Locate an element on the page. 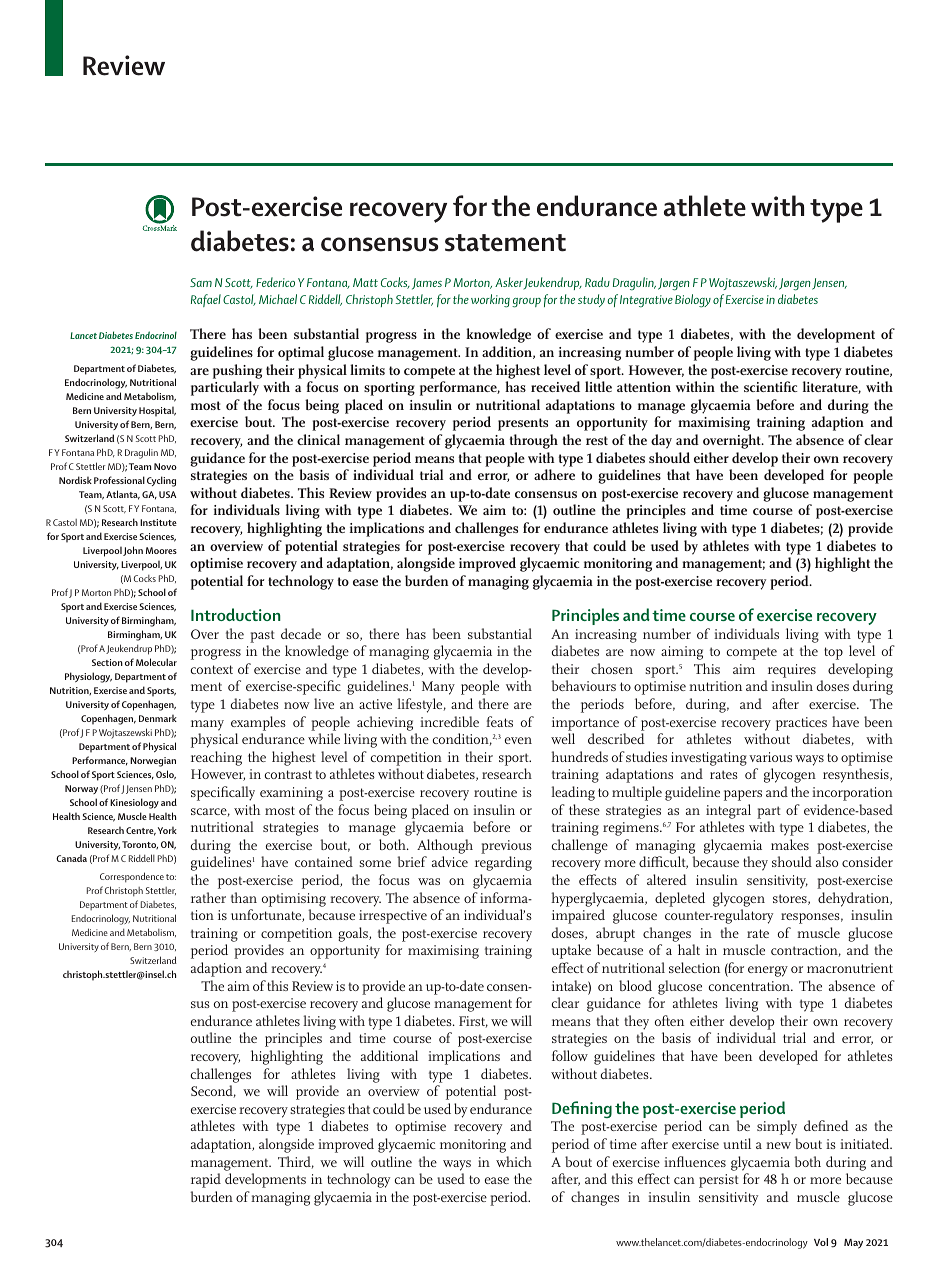 This image has width=952, height=1279. Vol is located at coordinates (821, 1242).
